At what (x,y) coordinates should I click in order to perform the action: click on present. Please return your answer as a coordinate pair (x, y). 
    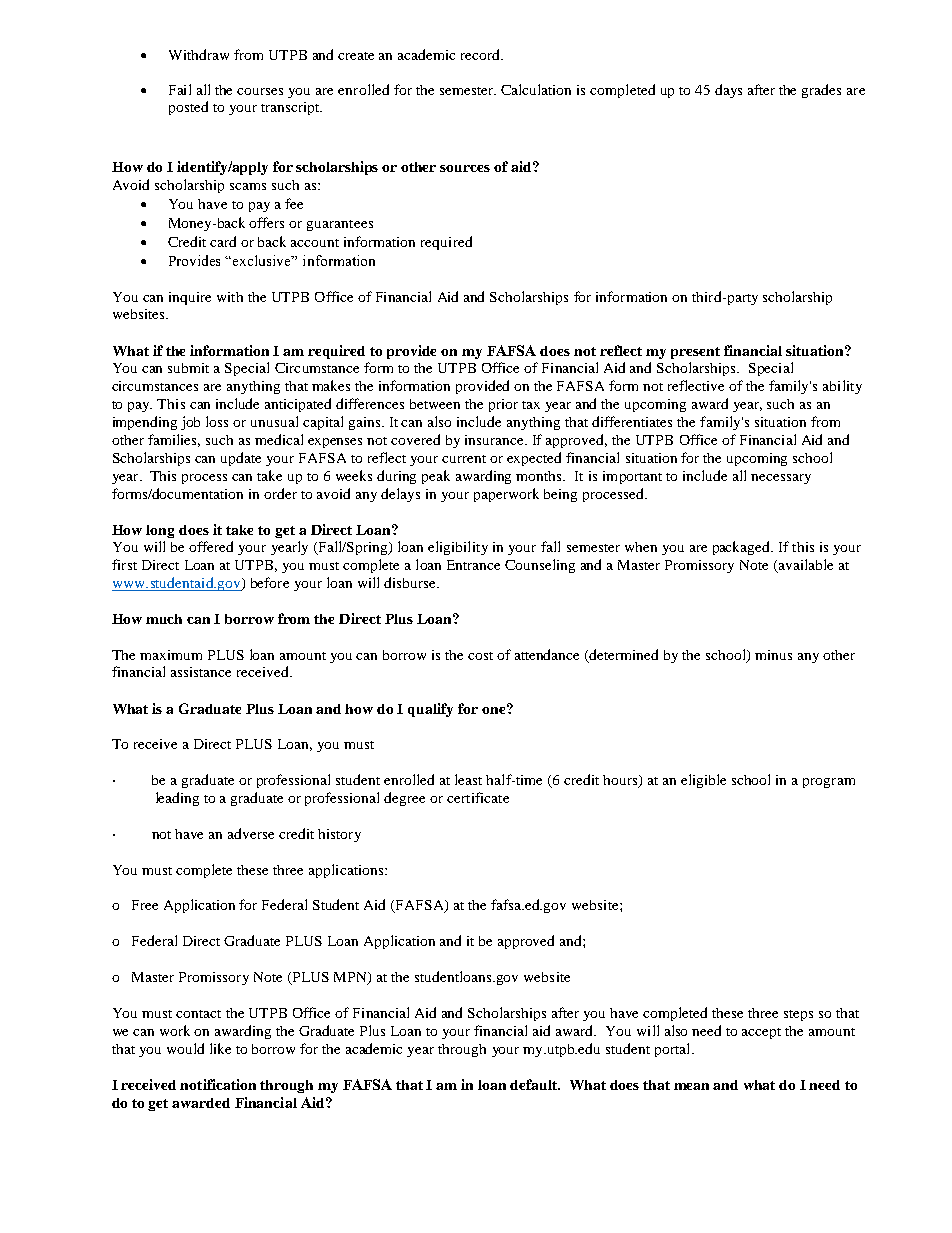
    Looking at the image, I should click on (695, 353).
